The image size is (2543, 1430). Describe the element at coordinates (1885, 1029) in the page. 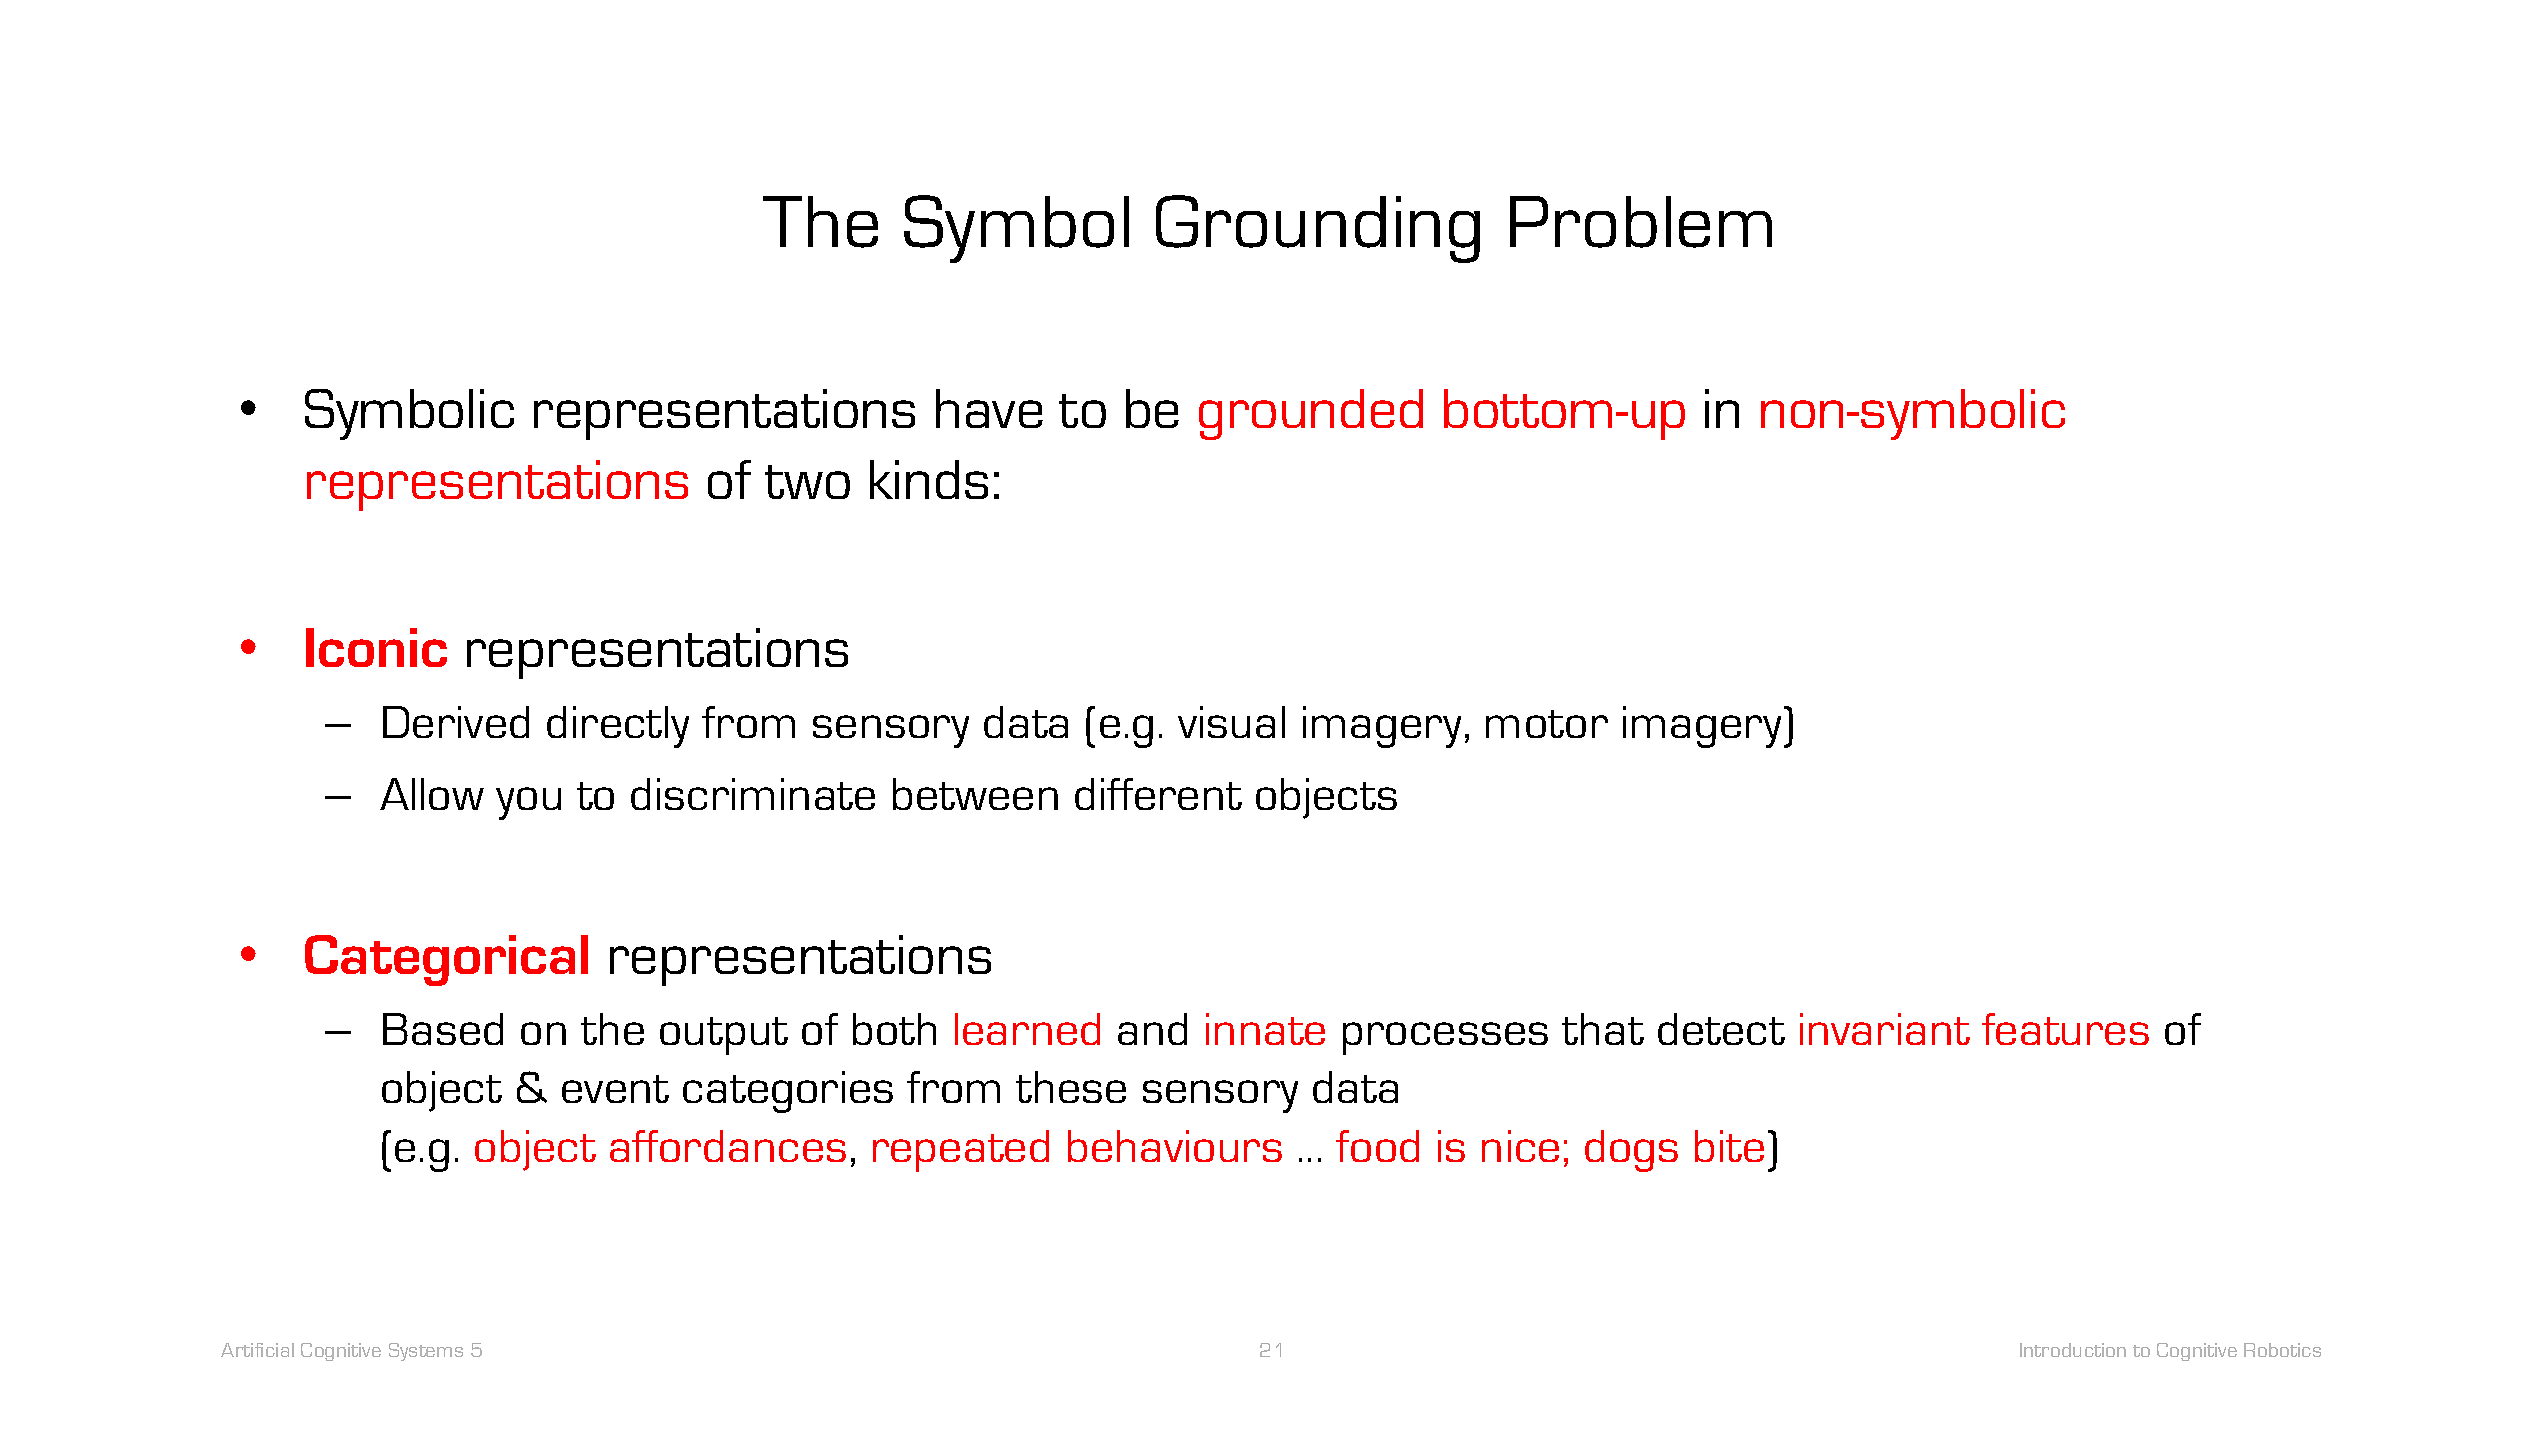

I see `invariant` at that location.
